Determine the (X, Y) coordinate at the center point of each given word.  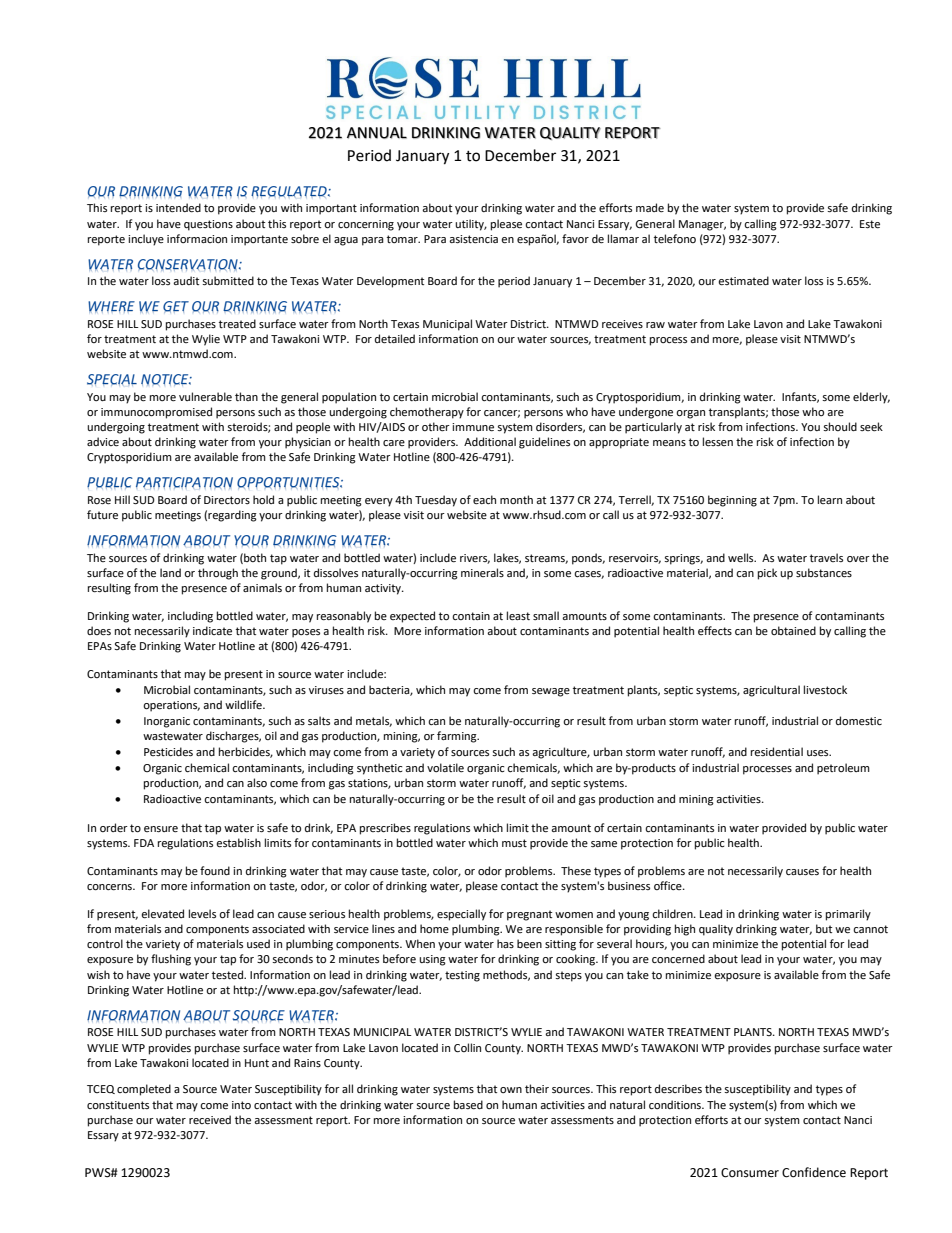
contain (471, 616)
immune (473, 427)
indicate (212, 631)
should (840, 426)
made (650, 208)
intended (178, 208)
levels (202, 913)
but (824, 928)
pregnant (529, 915)
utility (471, 225)
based (468, 1105)
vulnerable (205, 397)
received (210, 1120)
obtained (793, 631)
